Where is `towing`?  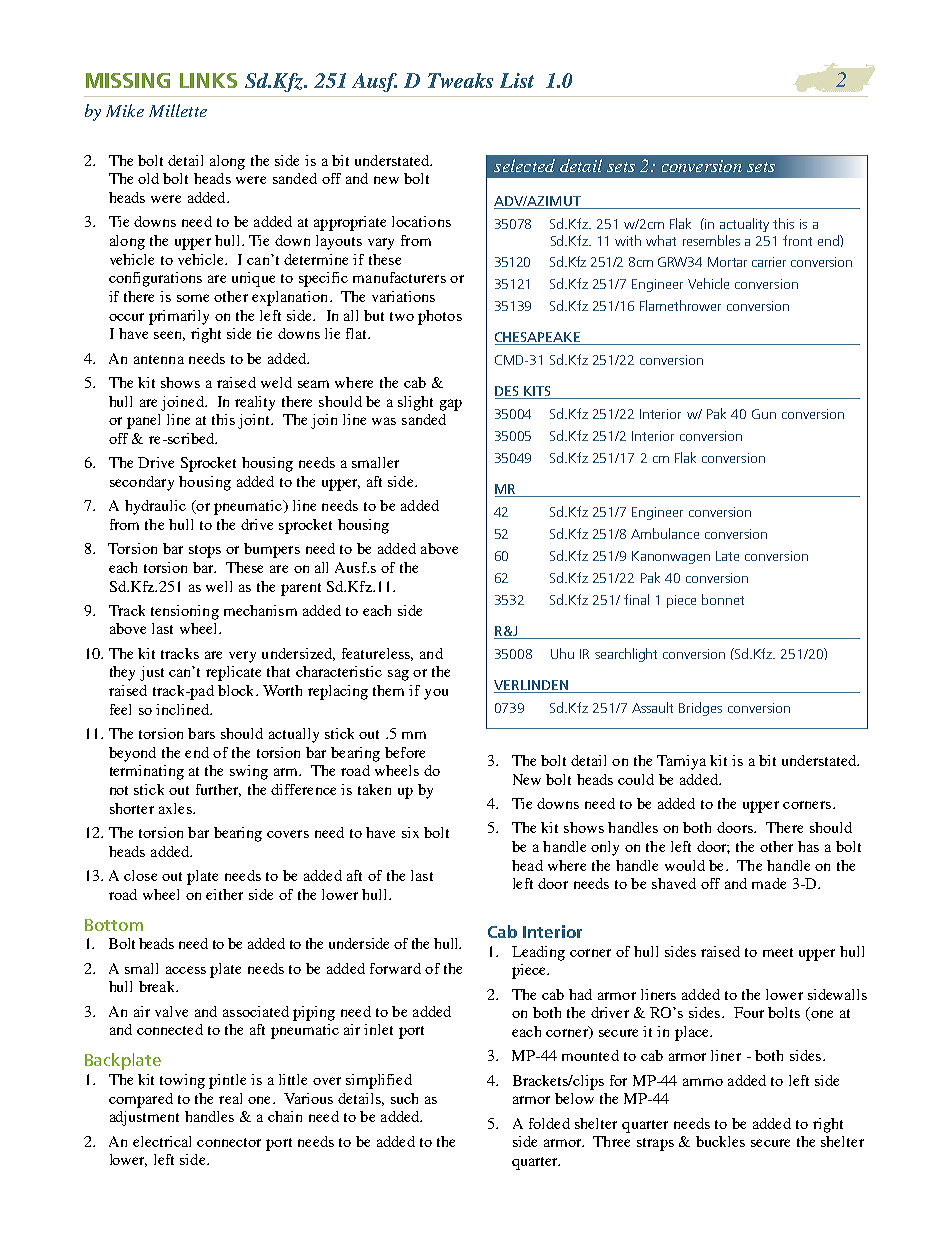 towing is located at coordinates (182, 1081).
